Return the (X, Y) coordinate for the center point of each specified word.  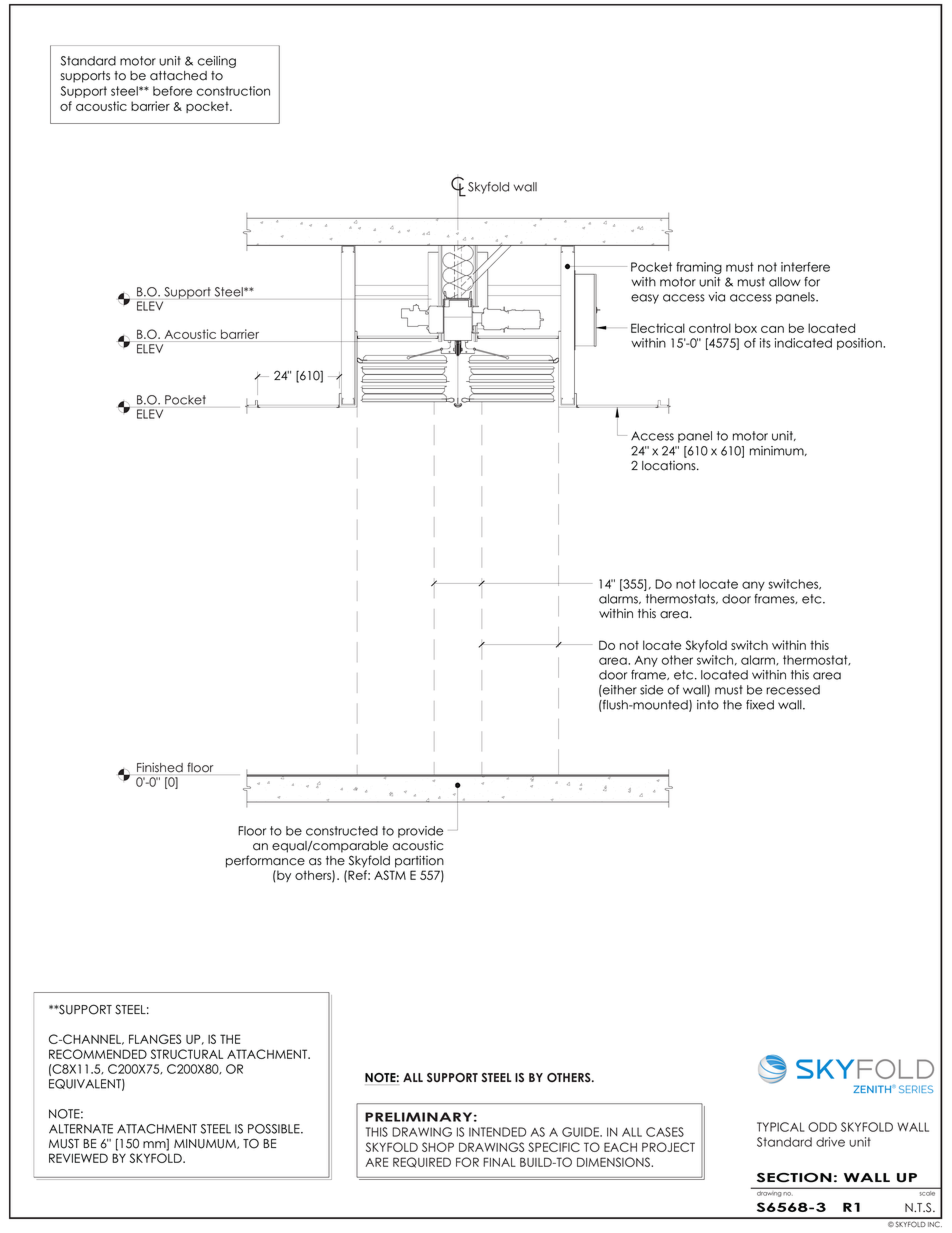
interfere (805, 267)
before (172, 91)
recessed (793, 690)
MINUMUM (206, 1144)
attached (178, 76)
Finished (160, 767)
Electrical (658, 328)
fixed (760, 705)
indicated (803, 343)
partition (419, 861)
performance (265, 861)
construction (233, 91)
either (619, 690)
